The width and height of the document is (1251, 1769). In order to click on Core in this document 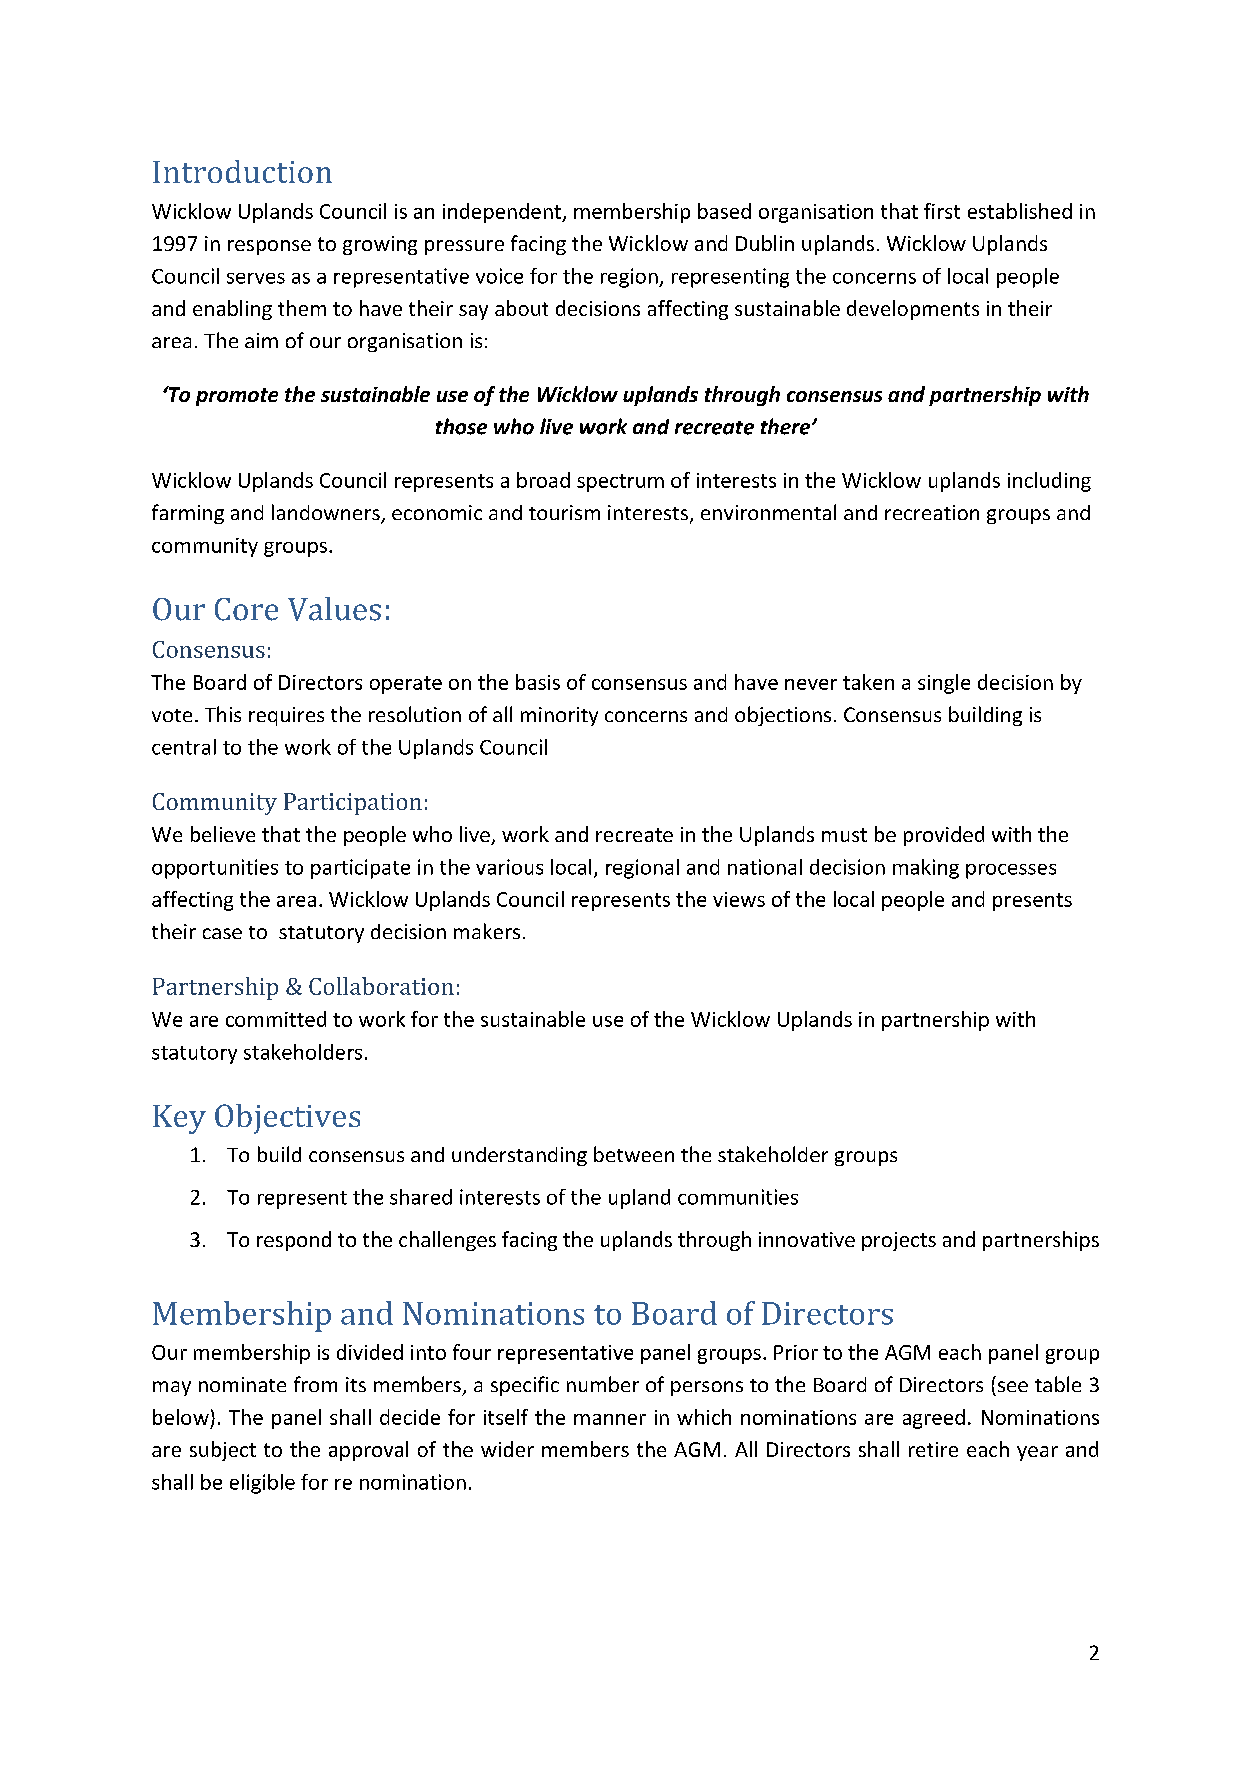, I will do `click(246, 609)`.
